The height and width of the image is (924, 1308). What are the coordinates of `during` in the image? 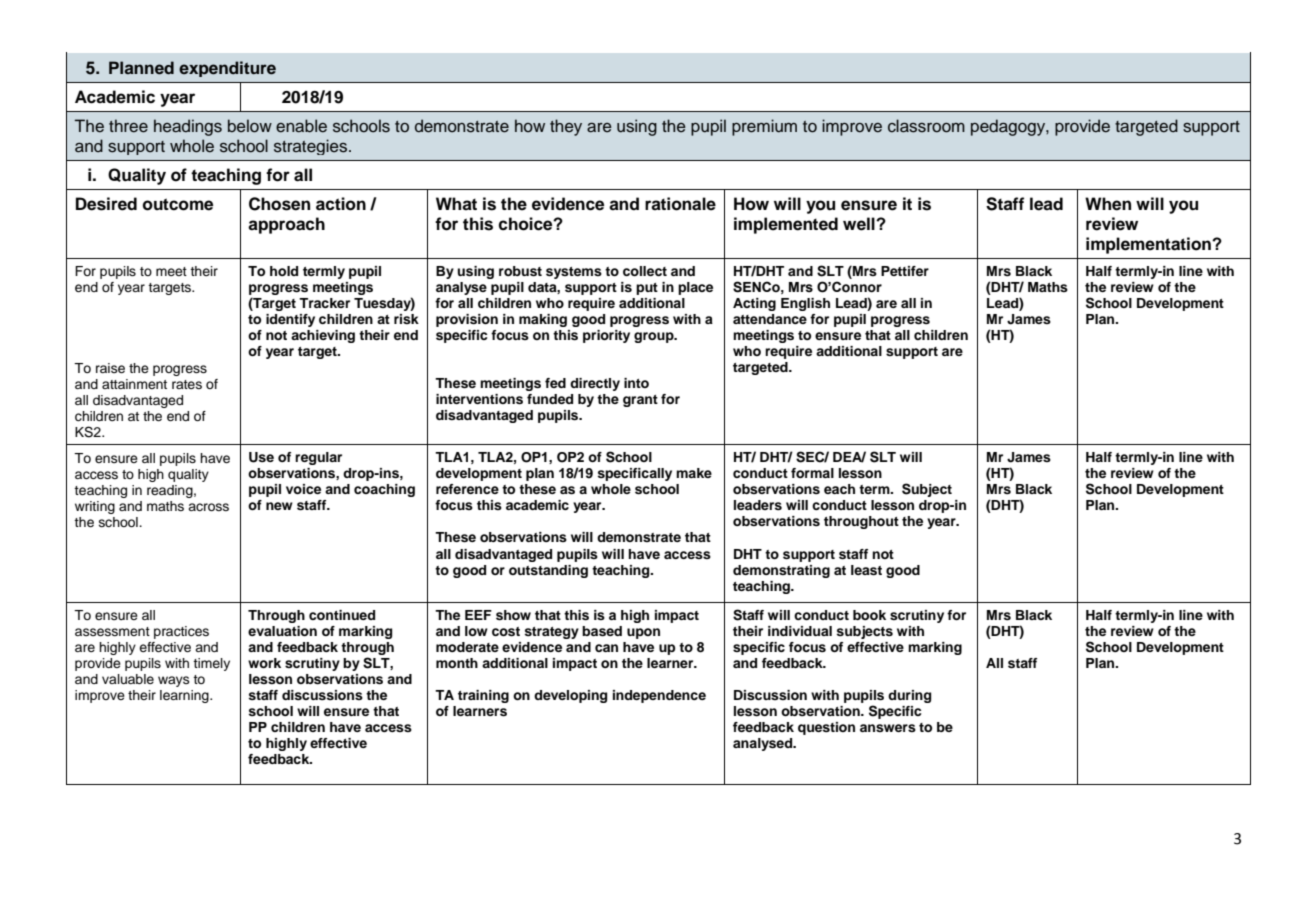 It's located at (909, 696).
